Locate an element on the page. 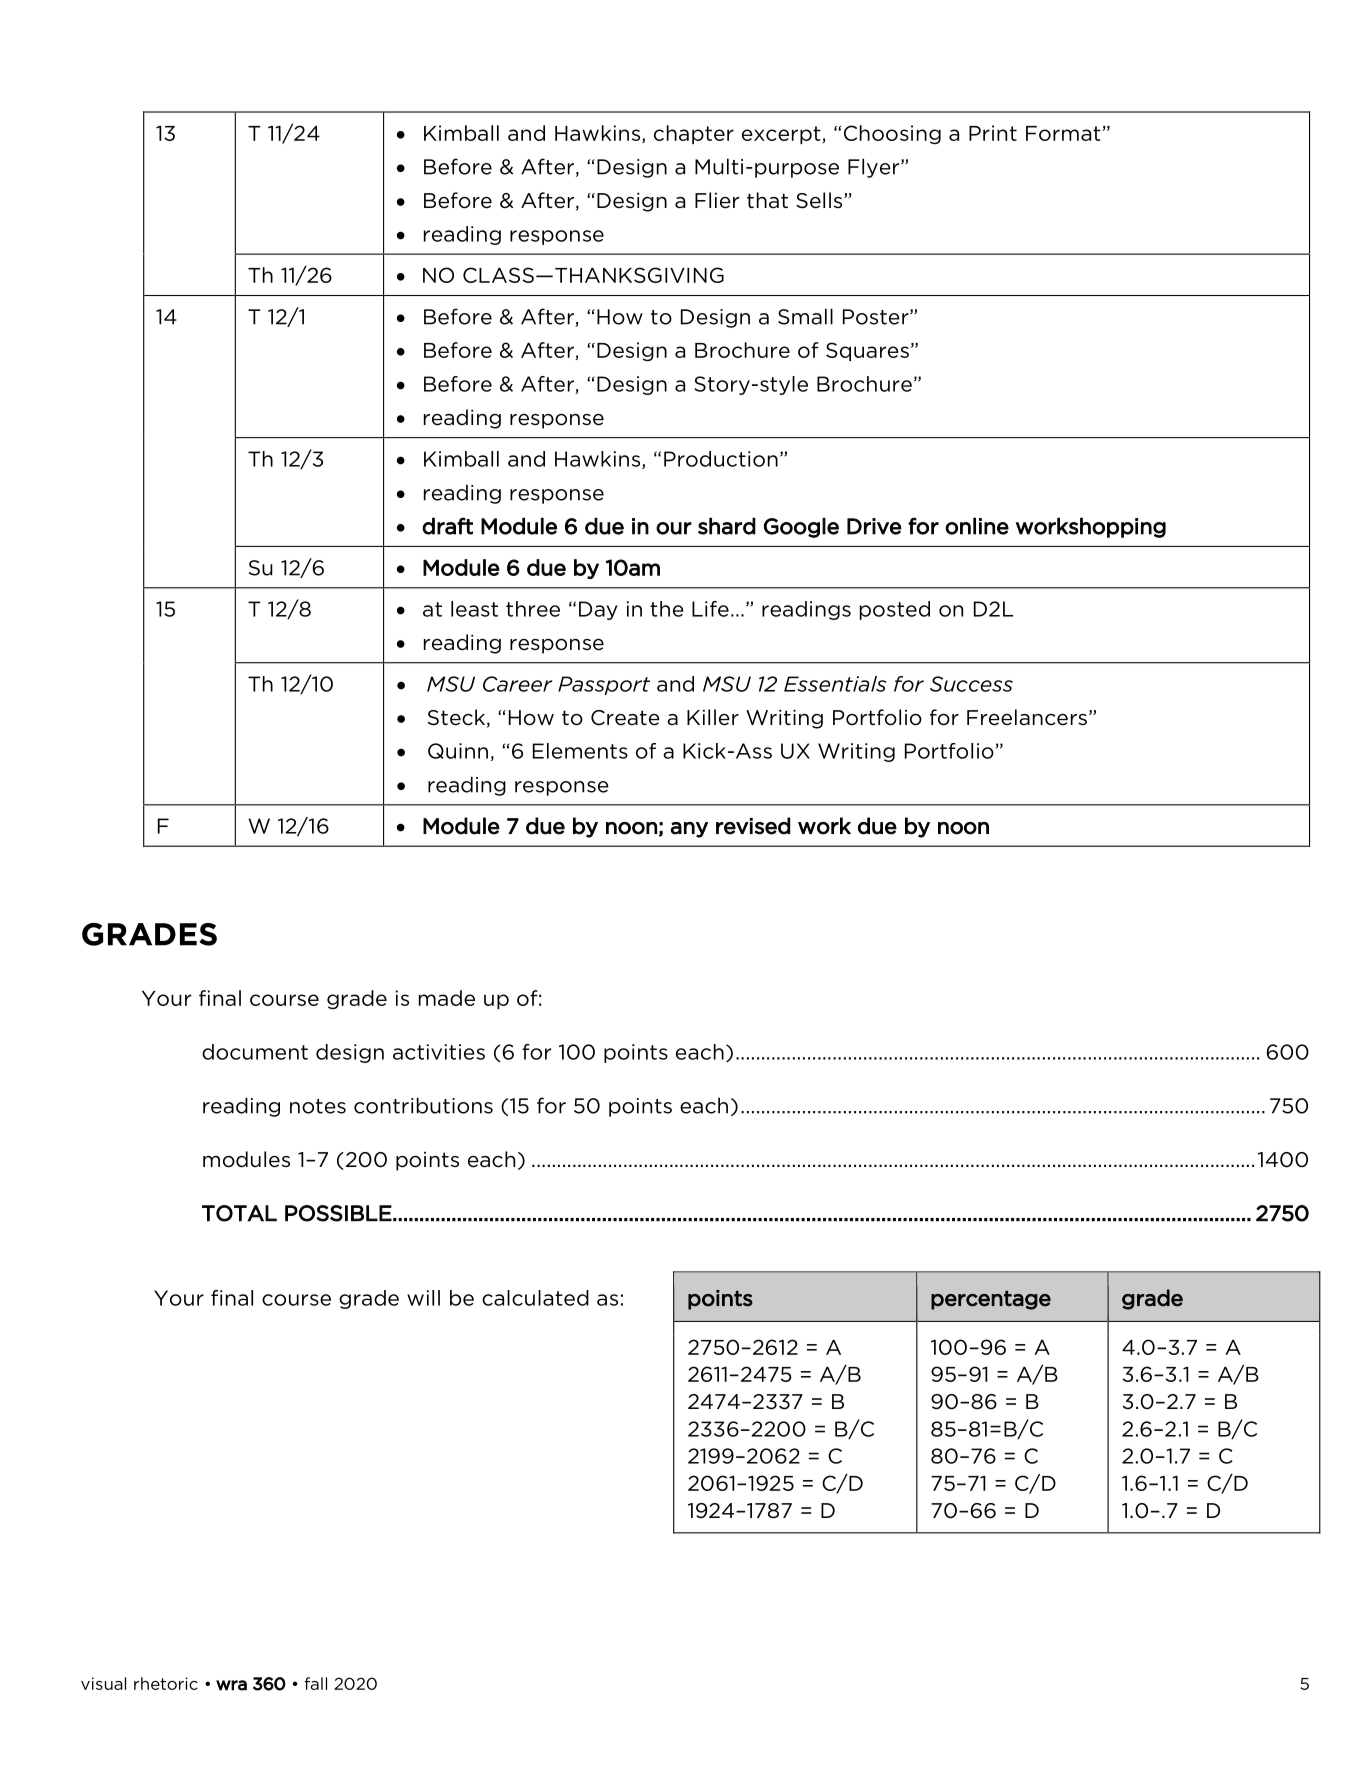  will is located at coordinates (423, 1298).
